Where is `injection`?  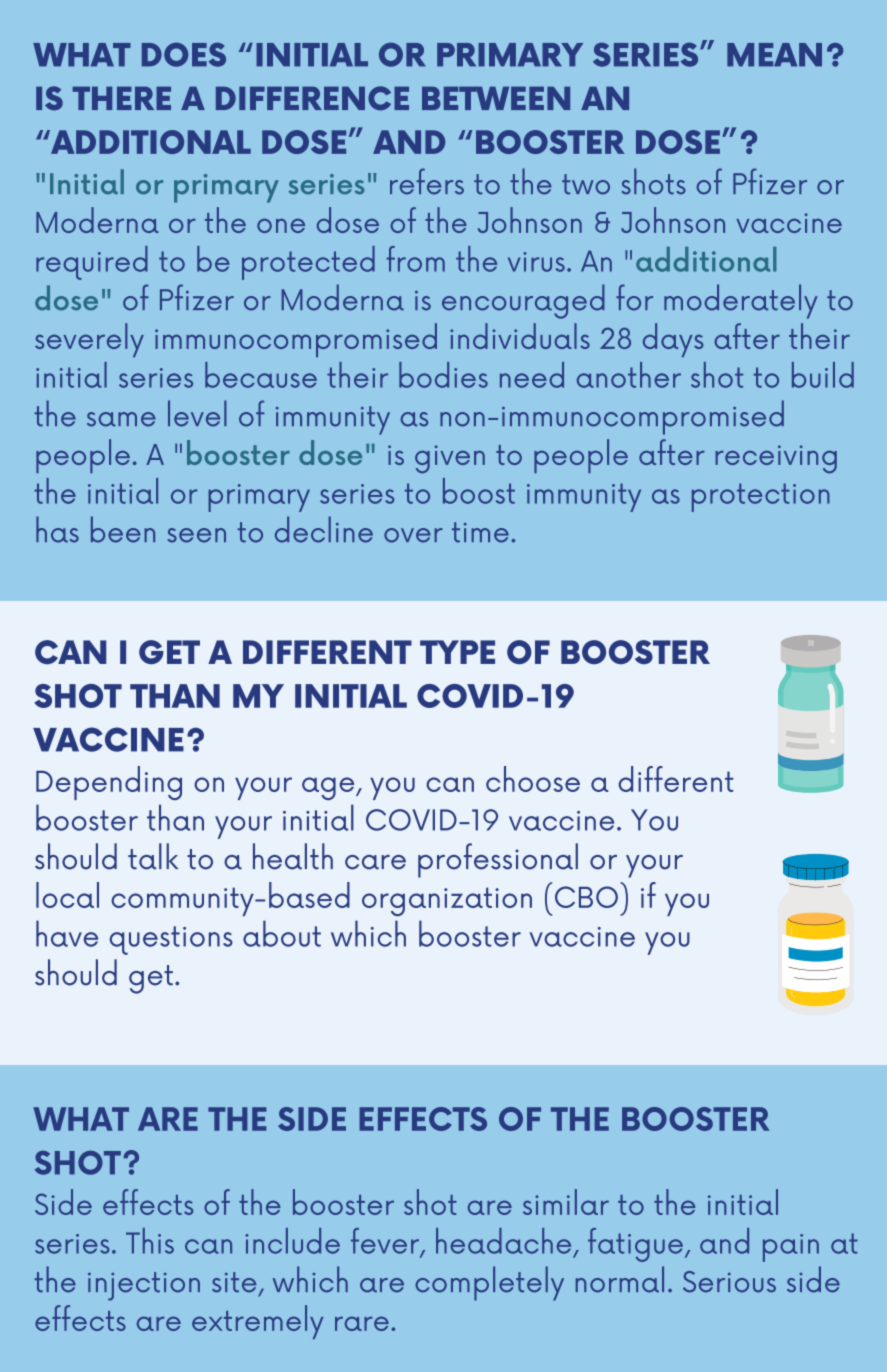 injection is located at coordinates (144, 1286).
